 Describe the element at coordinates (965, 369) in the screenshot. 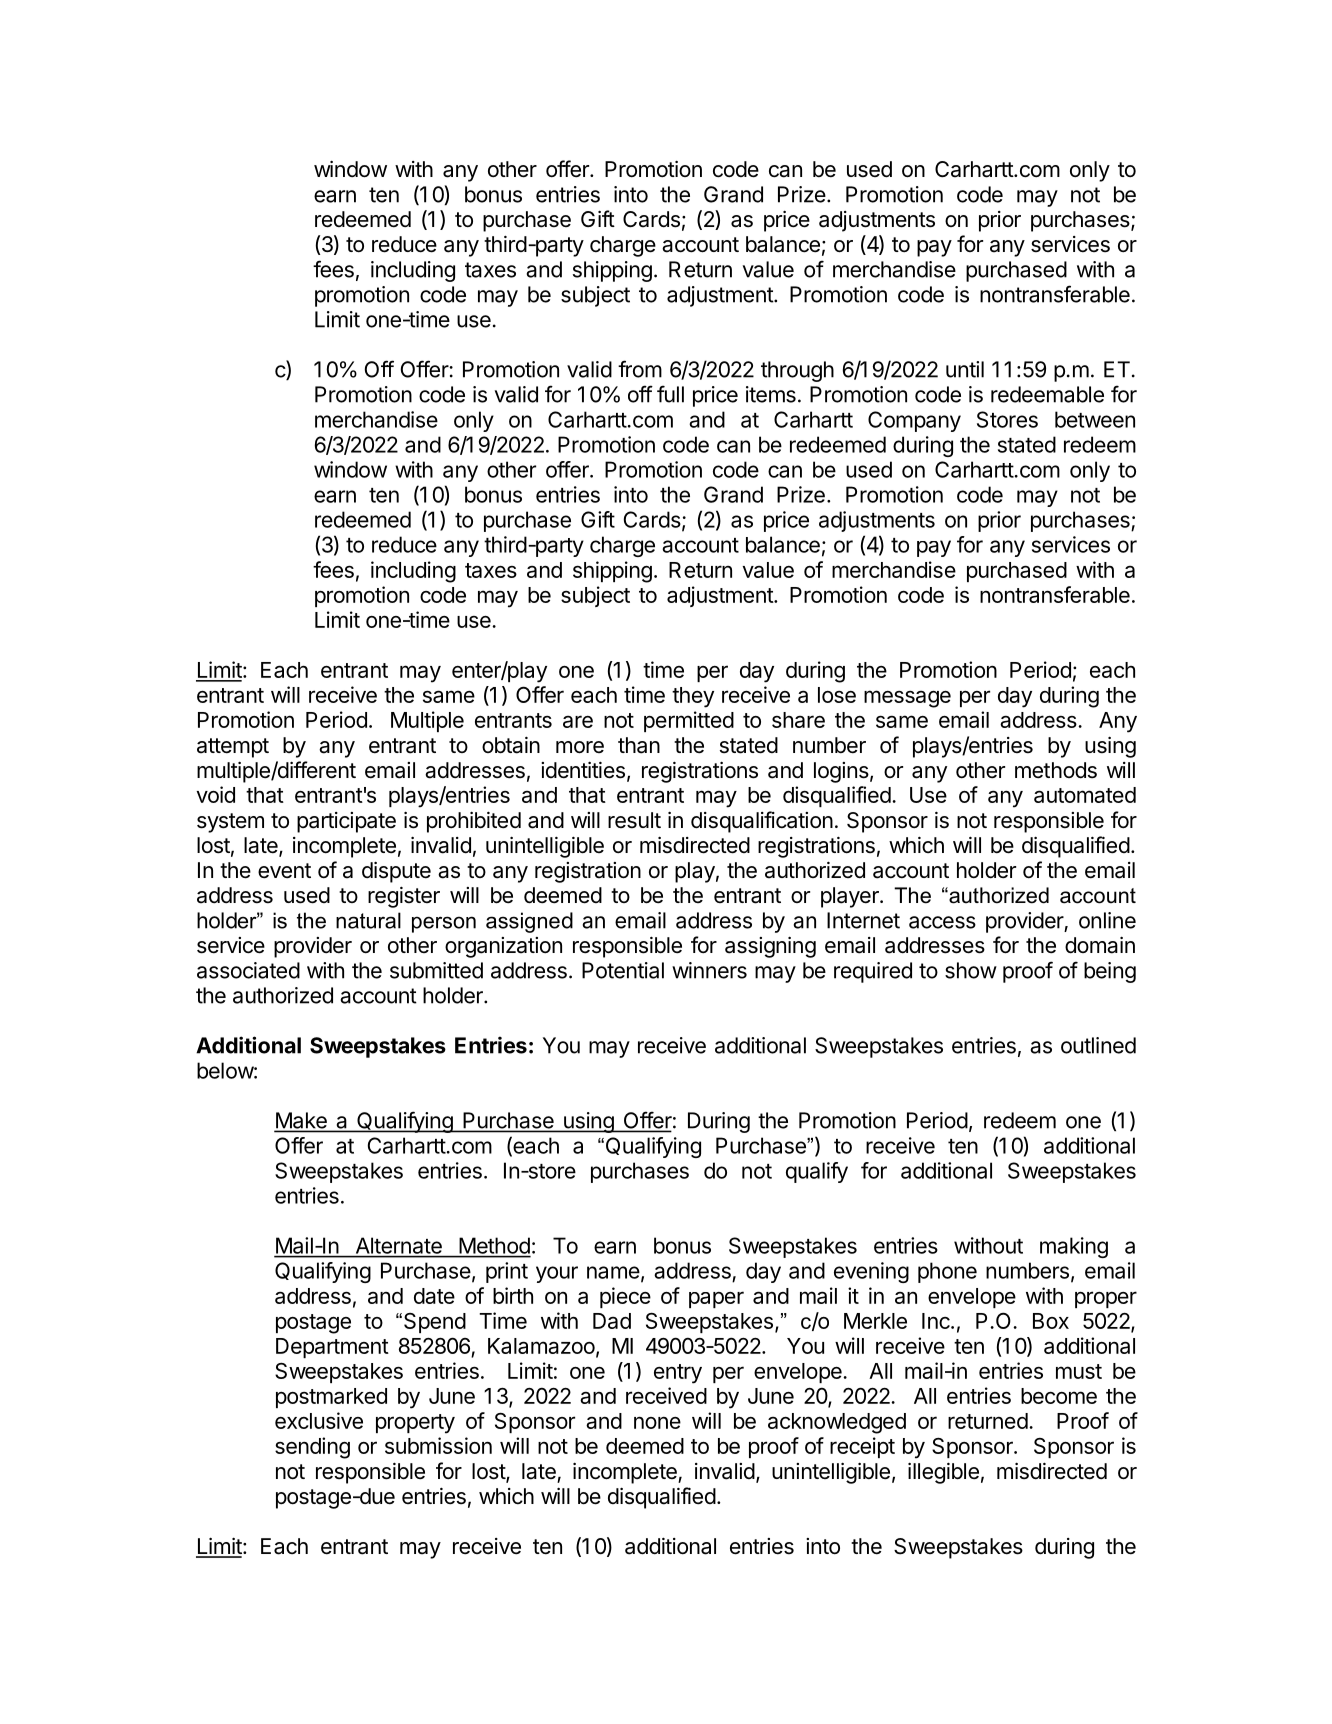

I see `until` at that location.
